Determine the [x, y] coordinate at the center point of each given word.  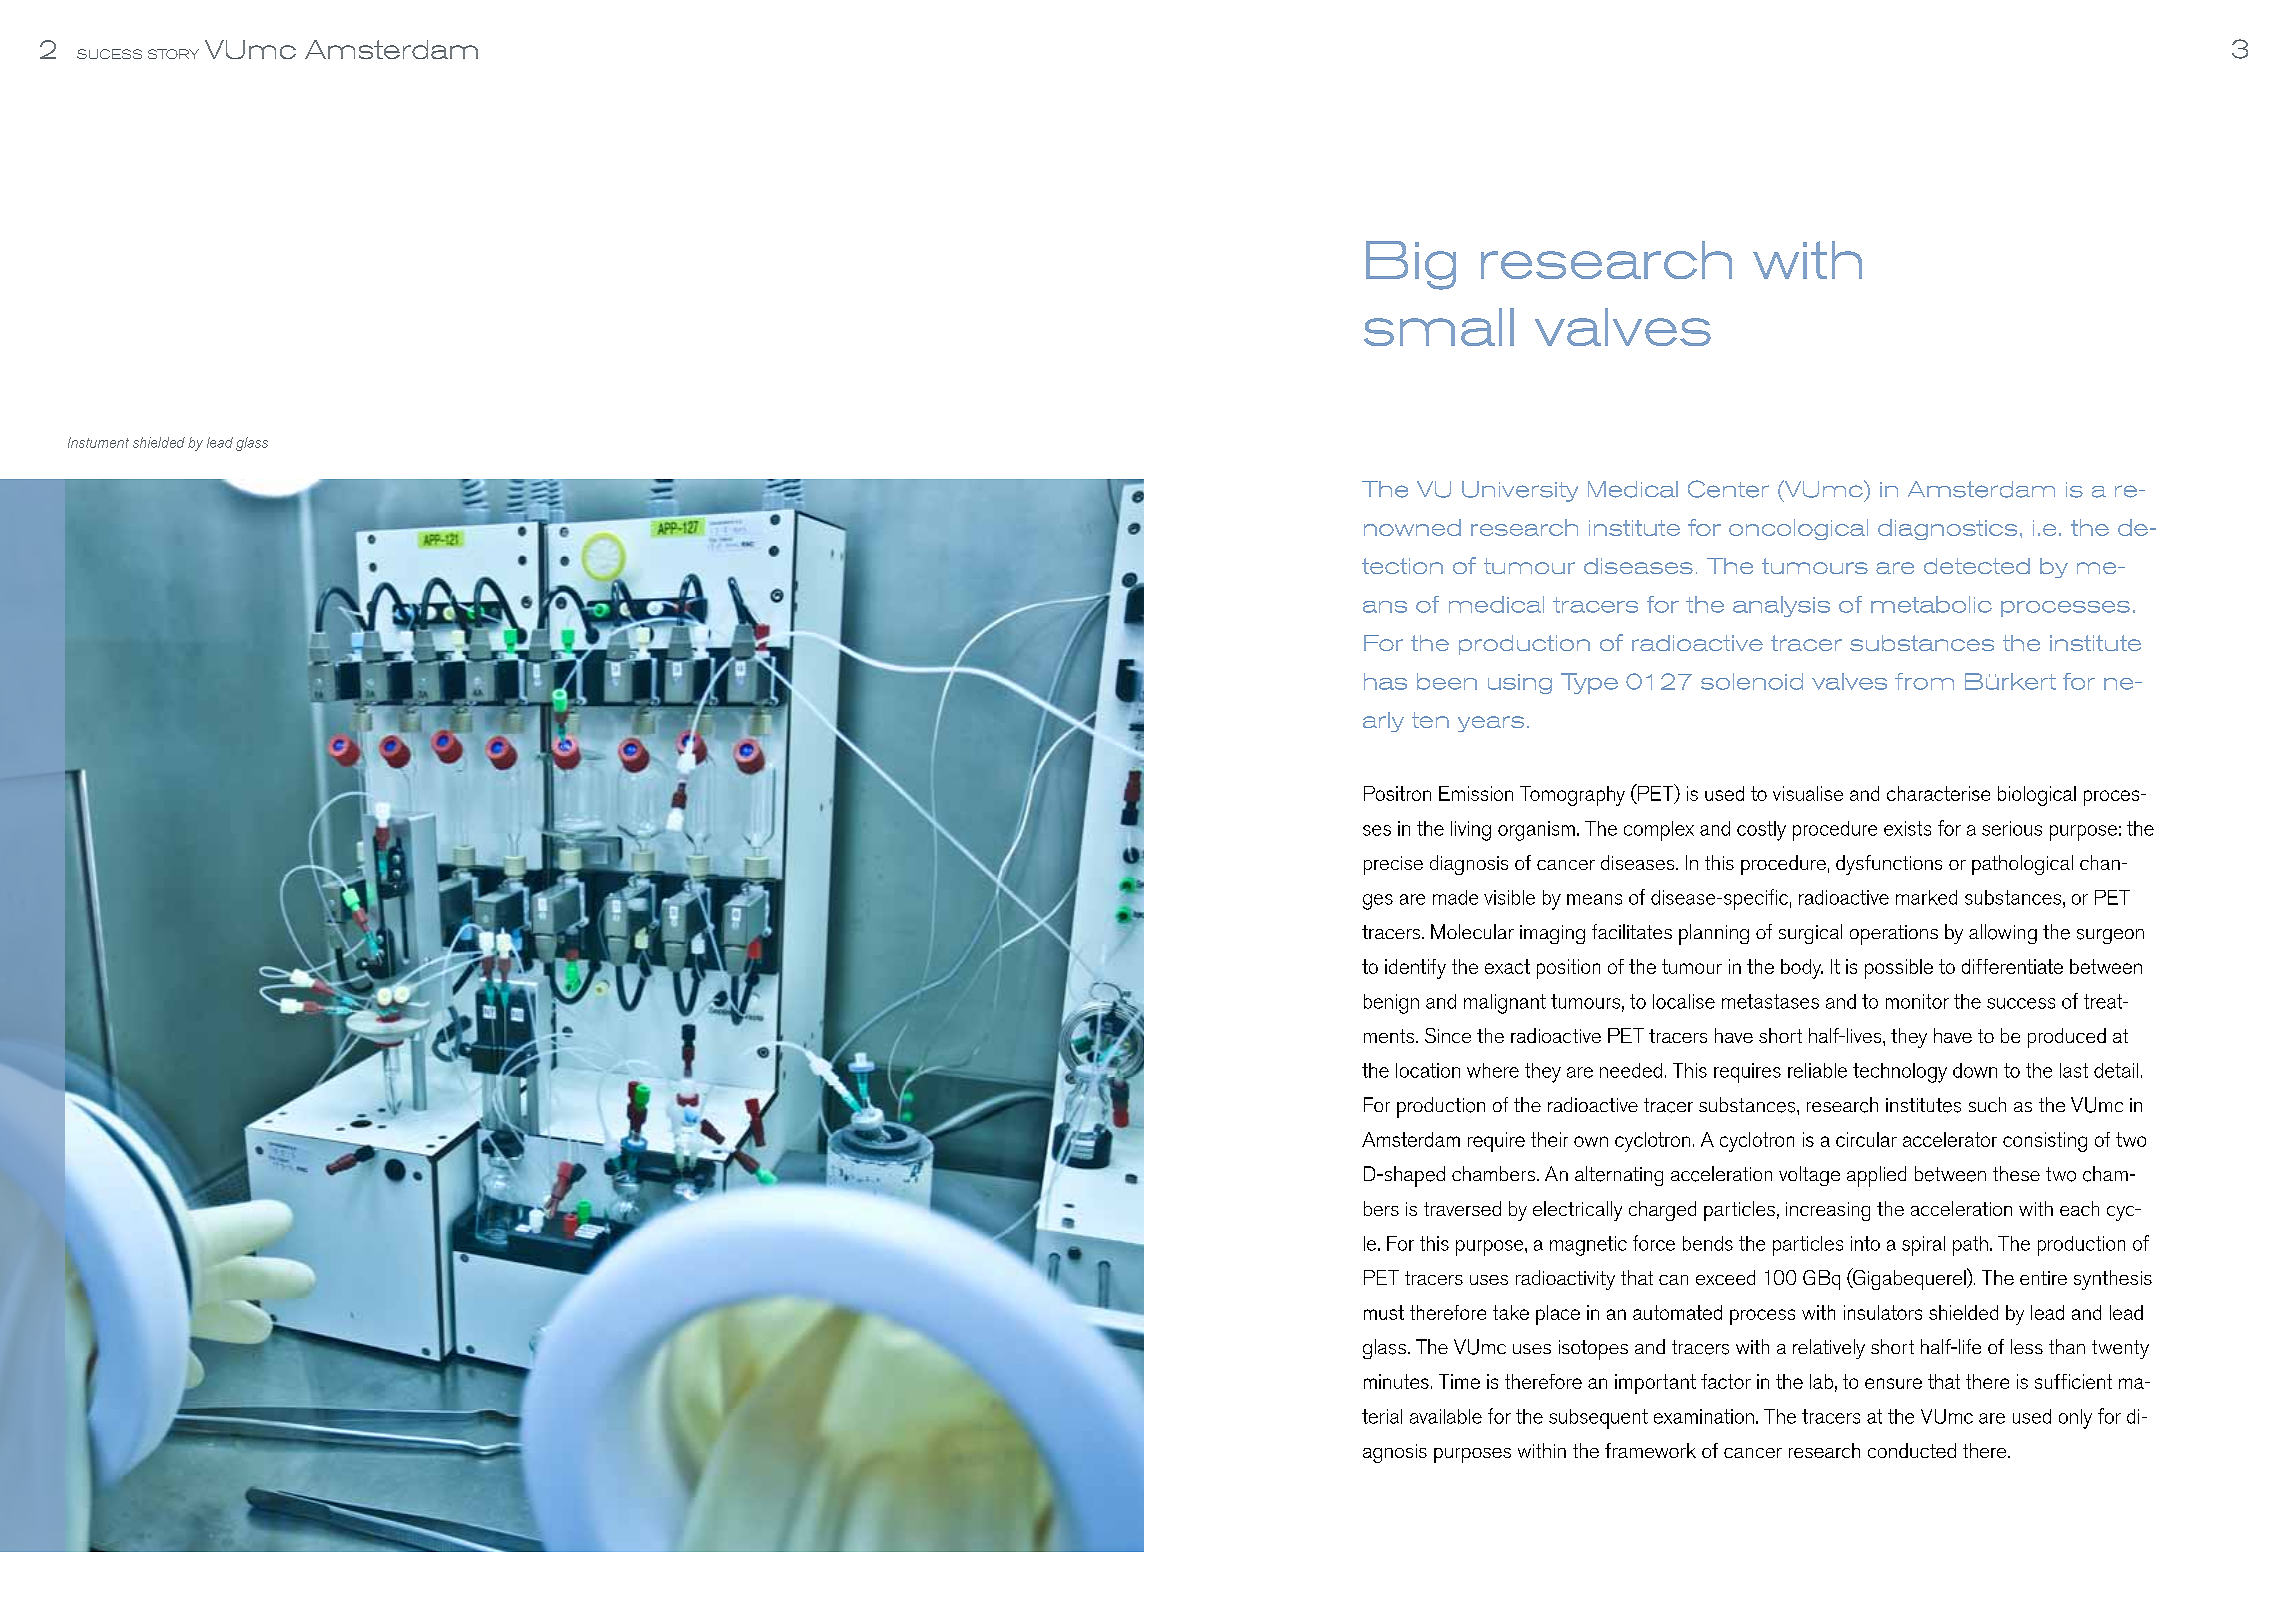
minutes [1396, 1381]
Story [173, 54]
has [1385, 681]
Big [1411, 265]
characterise [1938, 793]
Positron [1397, 793]
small [1439, 327]
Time [1459, 1381]
